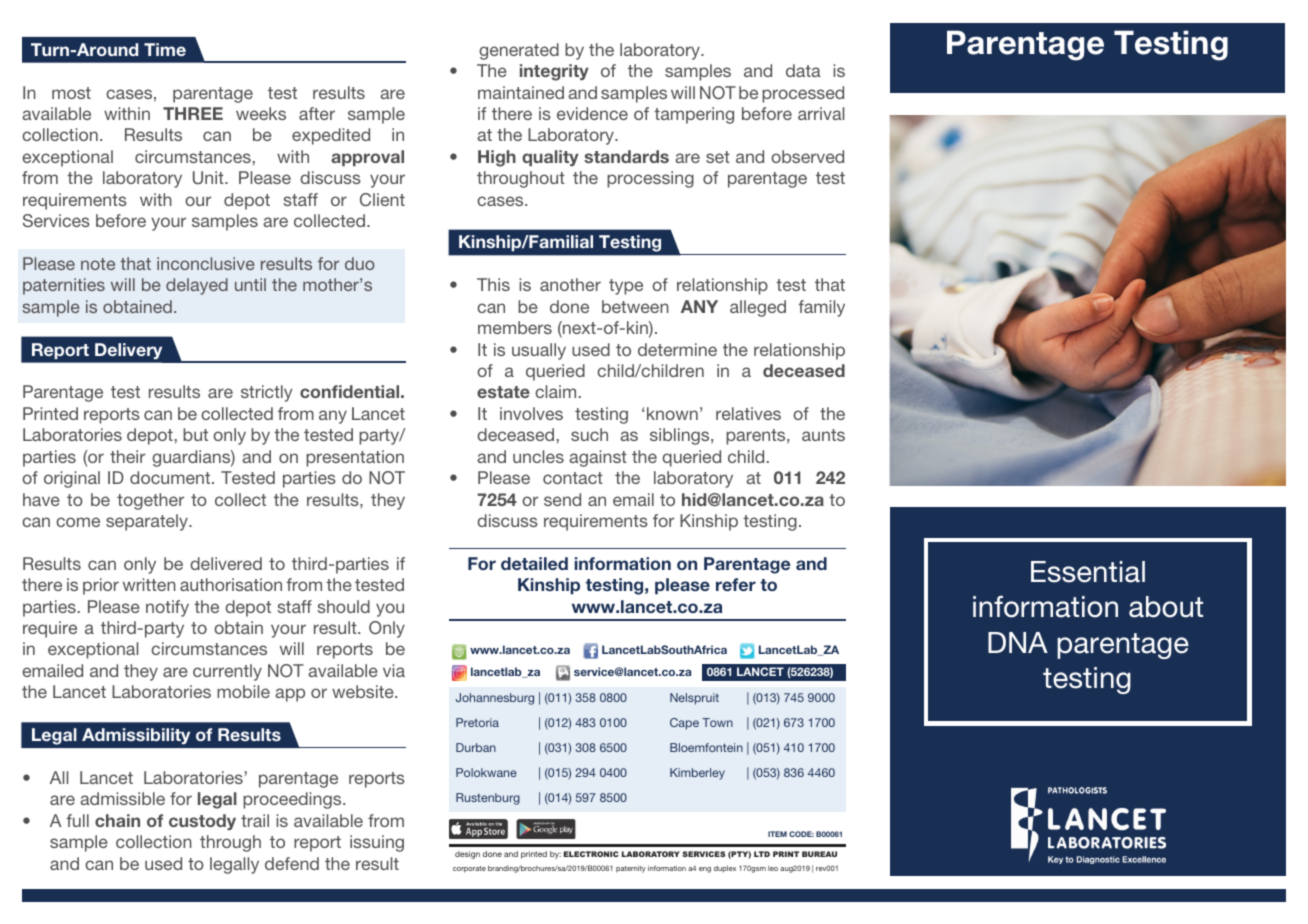  What do you see at coordinates (819, 854) in the image?
I see `BUREAU` at bounding box center [819, 854].
